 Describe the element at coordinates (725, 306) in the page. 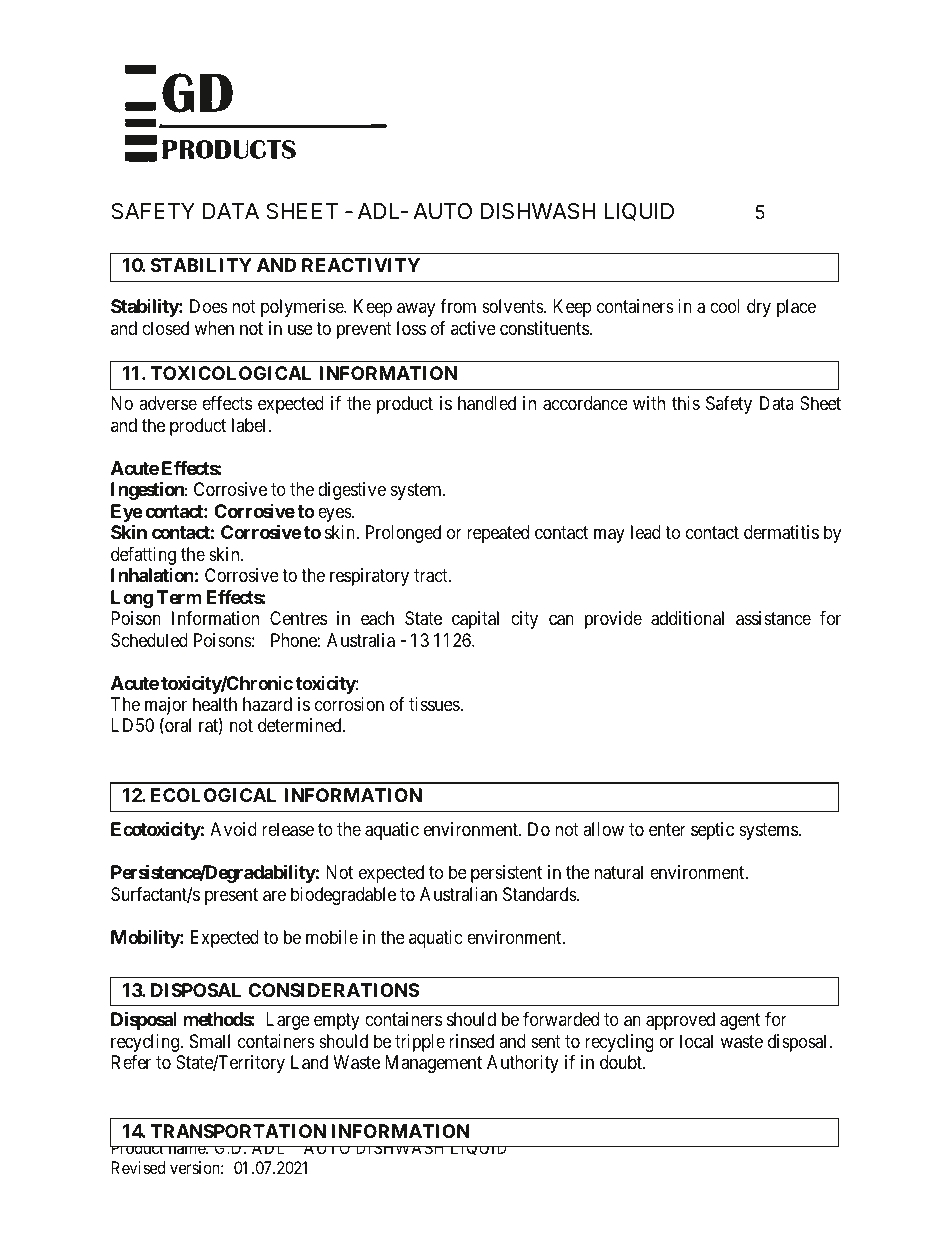

I see `cool` at that location.
